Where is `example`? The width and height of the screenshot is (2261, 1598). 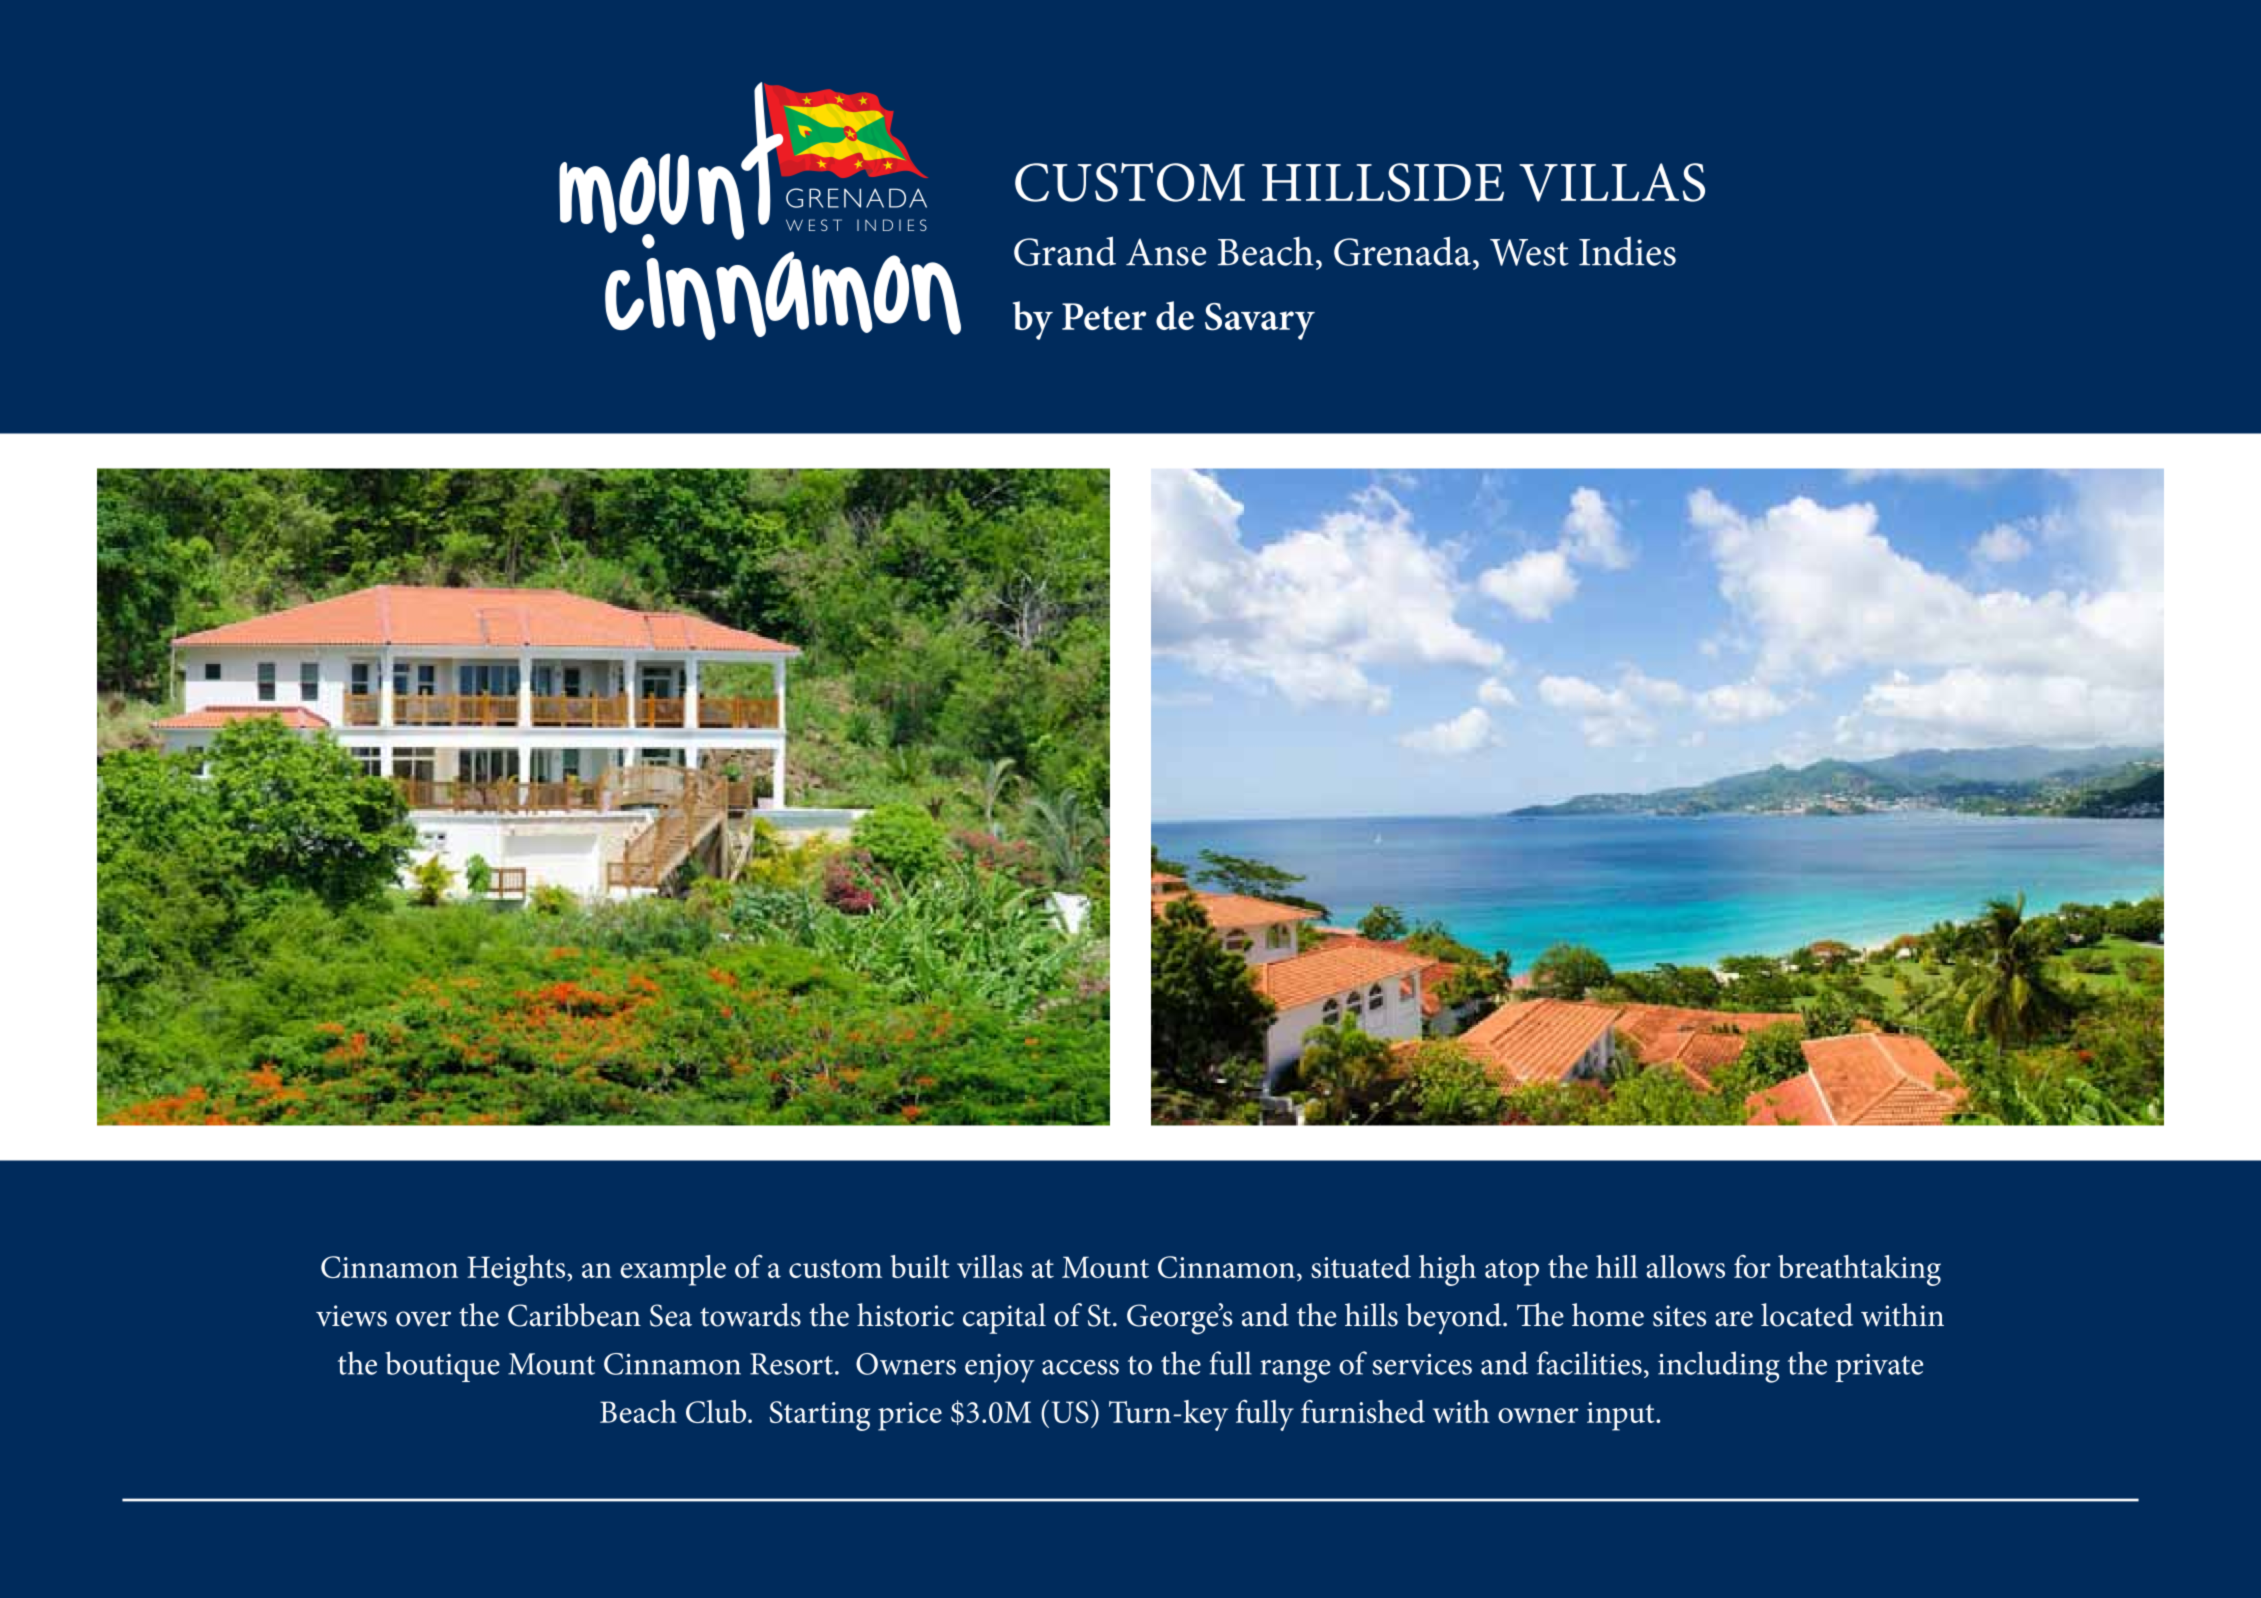
example is located at coordinates (673, 1270).
